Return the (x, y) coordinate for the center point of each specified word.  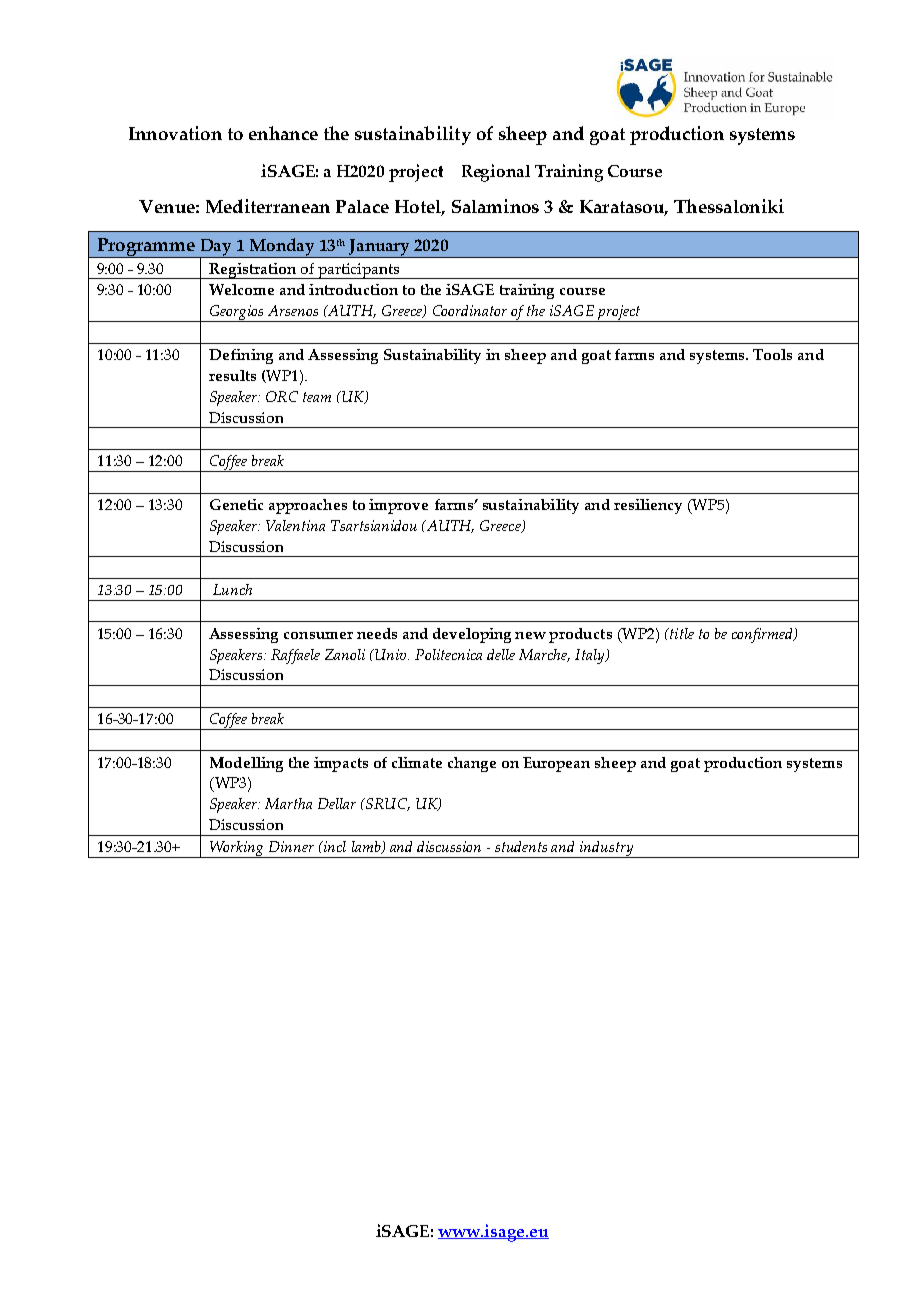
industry (607, 849)
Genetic (236, 504)
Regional (496, 173)
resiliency (648, 506)
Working (237, 849)
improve (398, 506)
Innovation (175, 133)
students (521, 846)
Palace (362, 206)
